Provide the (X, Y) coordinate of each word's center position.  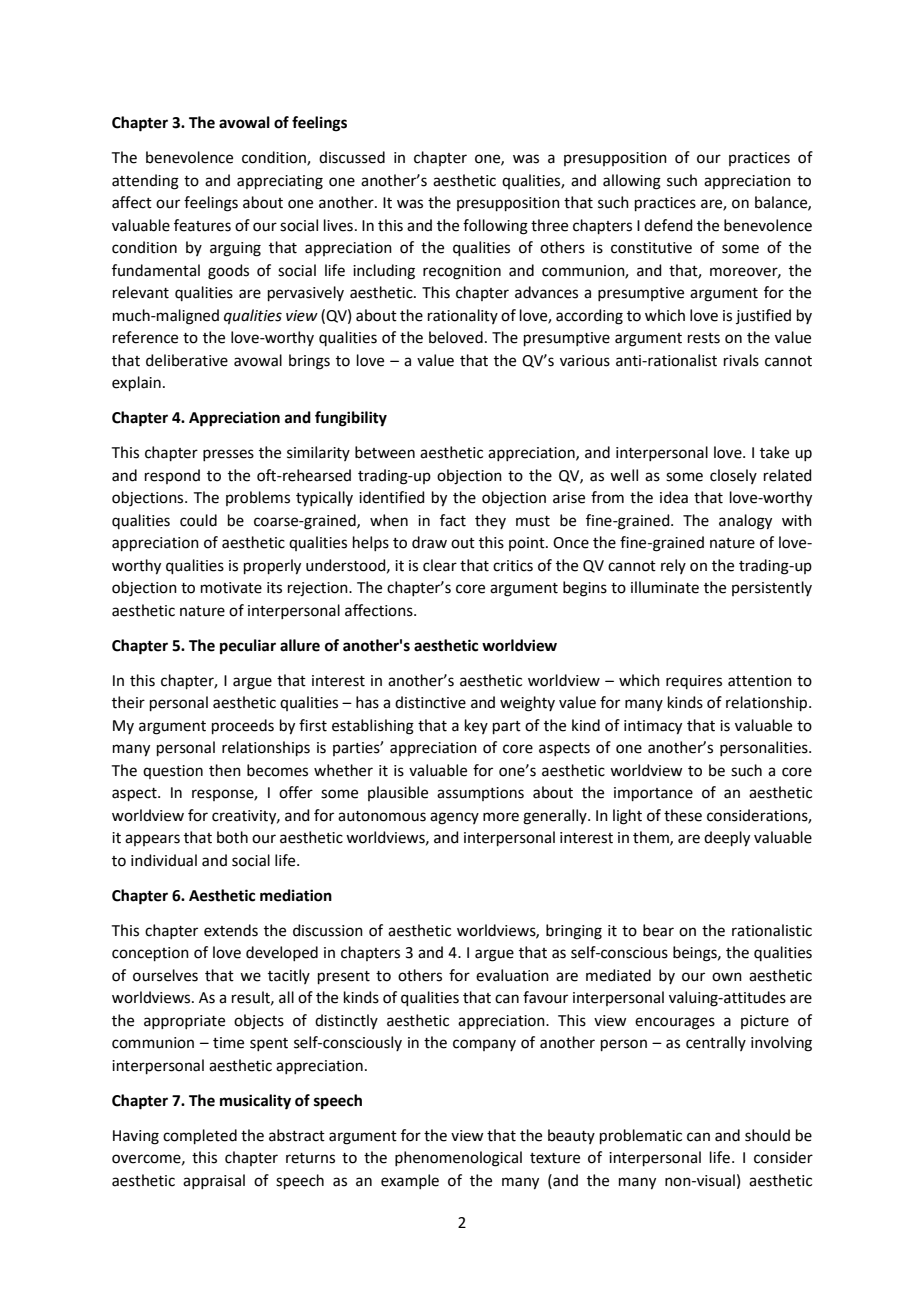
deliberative (187, 360)
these (683, 815)
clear (440, 565)
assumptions (480, 794)
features (202, 225)
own (727, 977)
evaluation (512, 975)
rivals (741, 360)
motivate (231, 588)
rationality (463, 316)
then (225, 770)
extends (231, 930)
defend (668, 225)
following (495, 227)
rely (673, 566)
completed (200, 1136)
